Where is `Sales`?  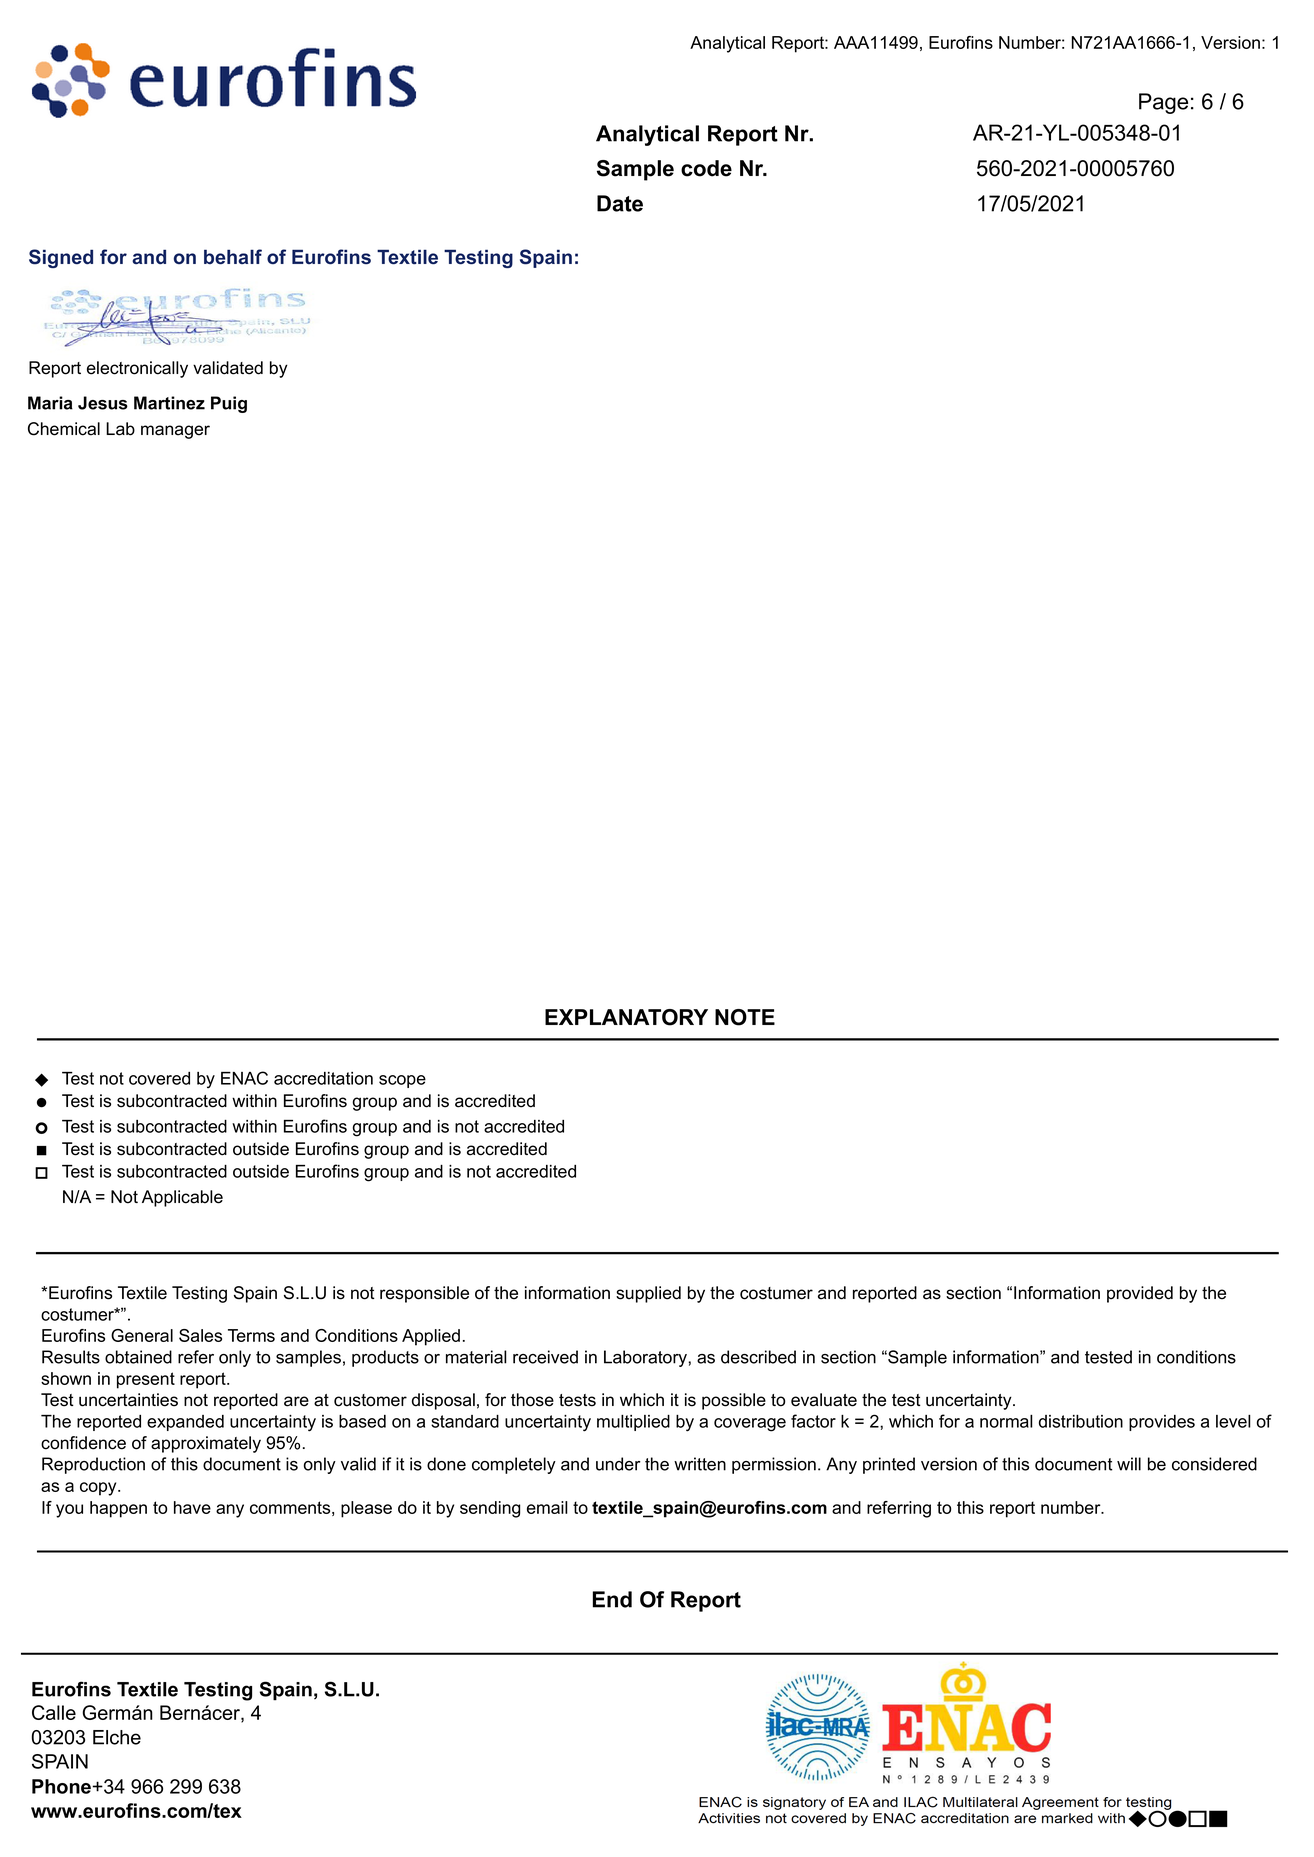 Sales is located at coordinates (200, 1335).
